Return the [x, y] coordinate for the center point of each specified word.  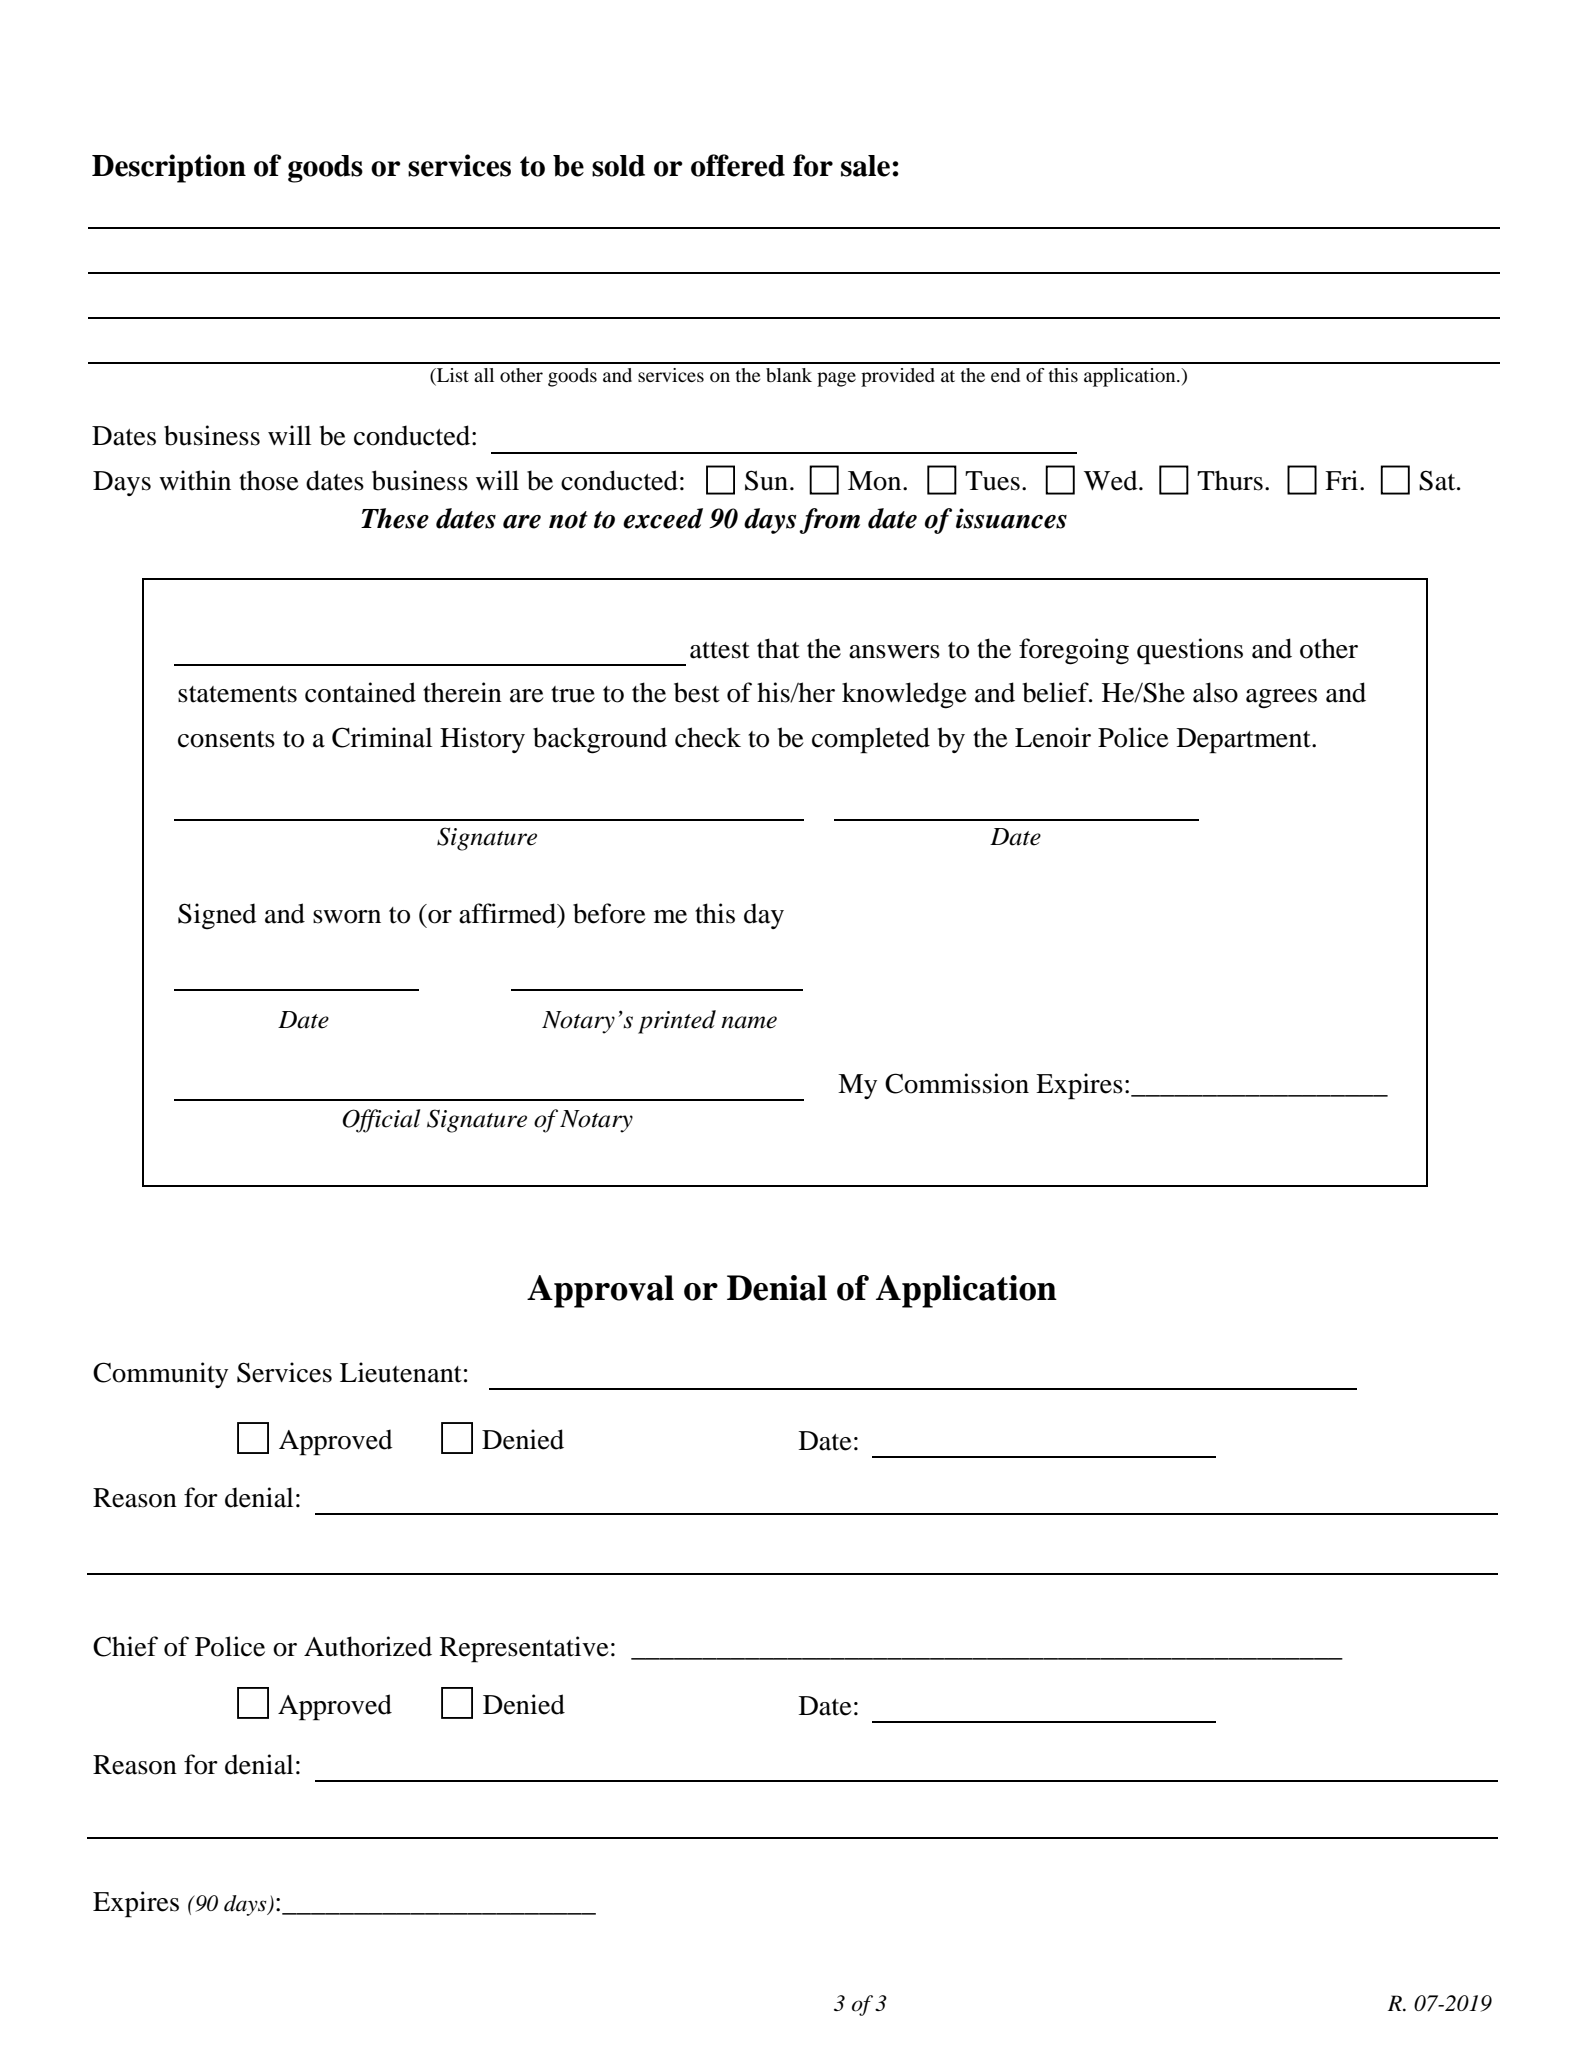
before [609, 913]
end [1005, 375]
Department [1245, 741]
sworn [347, 917]
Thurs [1230, 480]
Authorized [368, 1646]
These [395, 518]
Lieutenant [401, 1372]
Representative [524, 1649]
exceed [663, 518]
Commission [957, 1083]
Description [169, 168]
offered [738, 165]
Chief [125, 1646]
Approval [600, 1291]
